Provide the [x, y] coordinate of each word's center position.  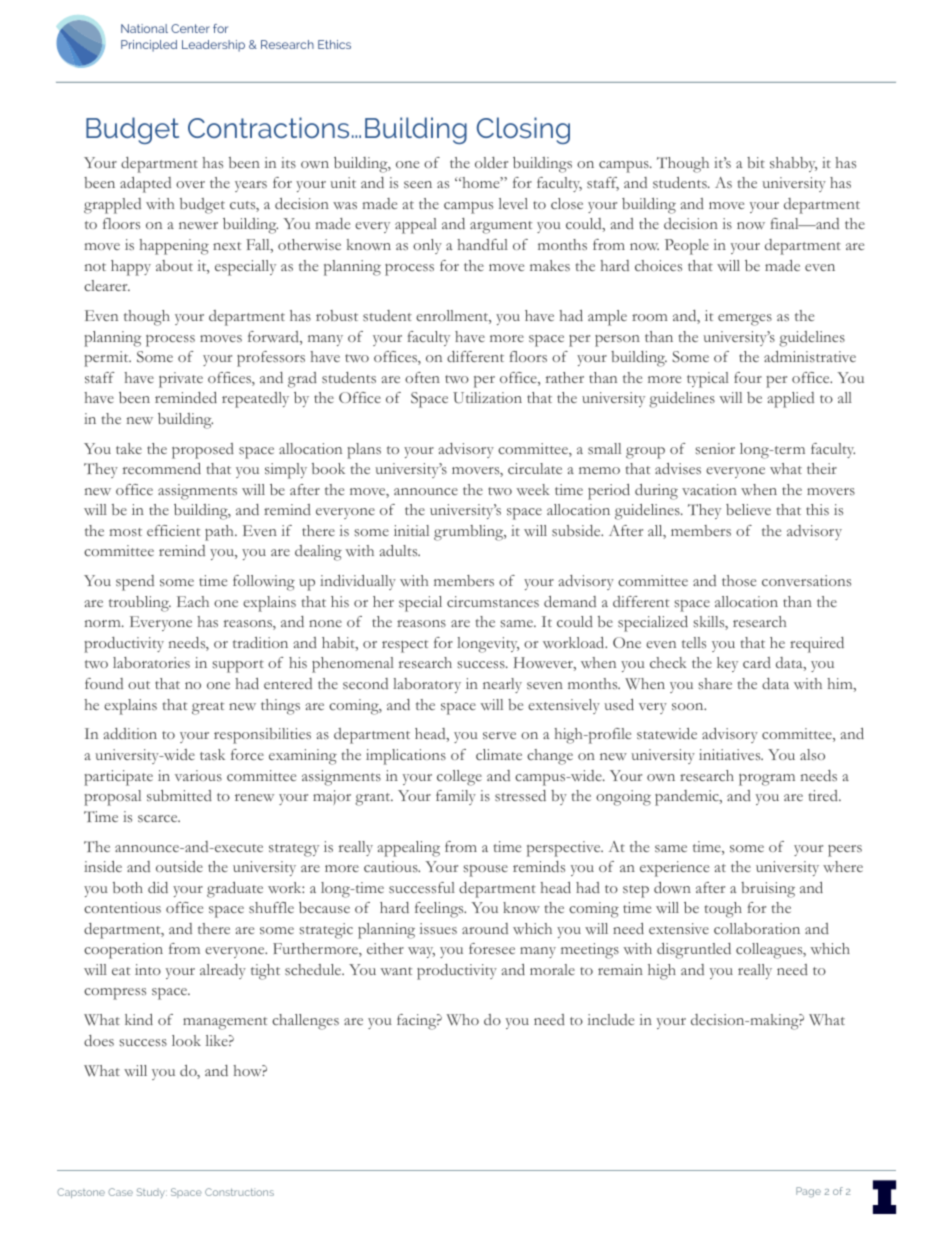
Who [463, 1019]
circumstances [493, 601]
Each [193, 601]
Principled [149, 46]
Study [152, 1193]
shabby [793, 164]
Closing [523, 130]
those [739, 580]
